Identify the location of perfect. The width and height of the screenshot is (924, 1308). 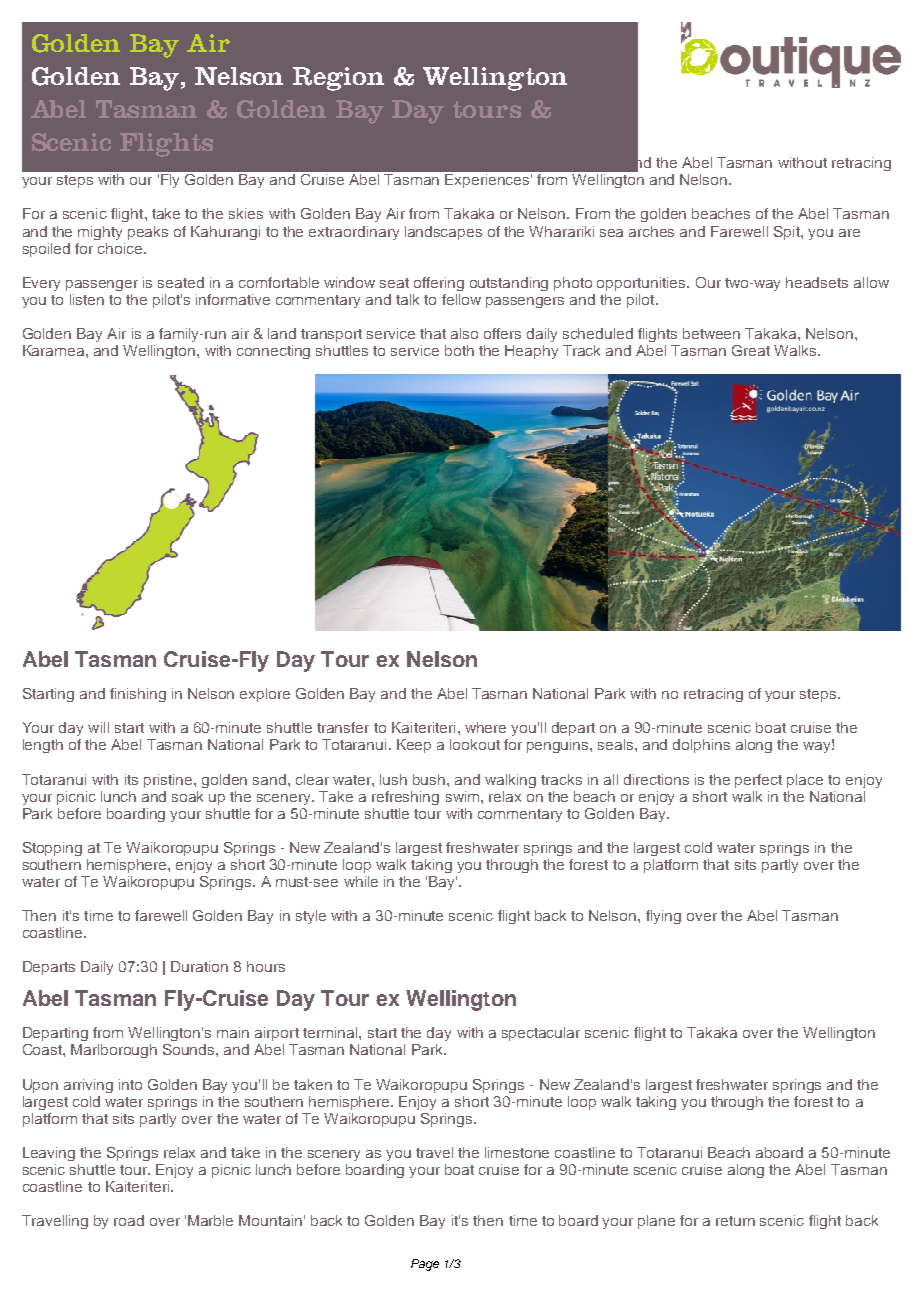
(758, 781).
